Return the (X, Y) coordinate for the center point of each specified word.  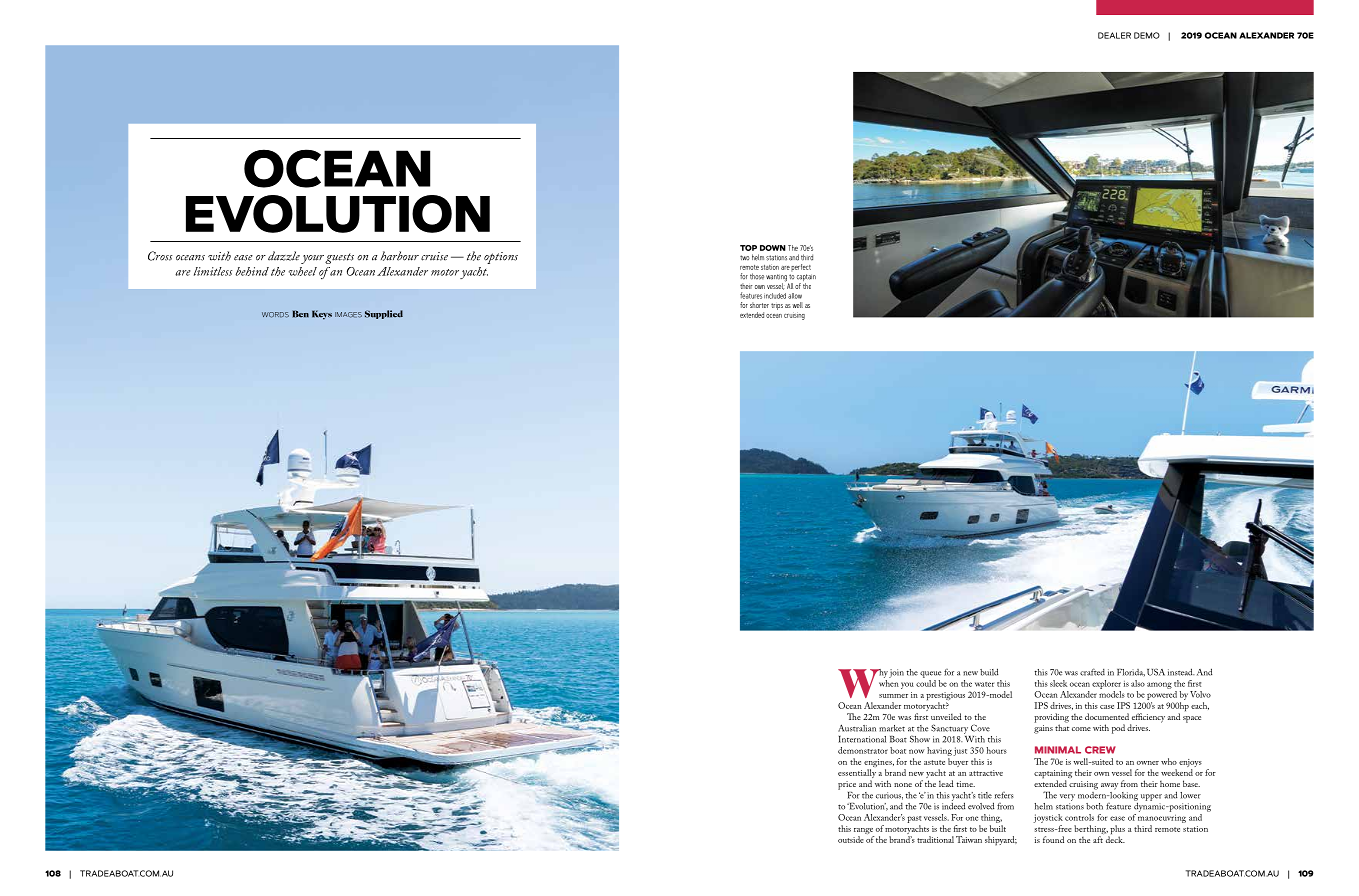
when (889, 682)
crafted (1092, 672)
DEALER (1114, 35)
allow (795, 296)
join (895, 673)
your (312, 259)
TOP (748, 248)
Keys (322, 315)
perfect (801, 267)
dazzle (284, 256)
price (847, 785)
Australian (857, 728)
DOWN (773, 248)
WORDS (275, 315)
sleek (1058, 683)
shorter (759, 305)
